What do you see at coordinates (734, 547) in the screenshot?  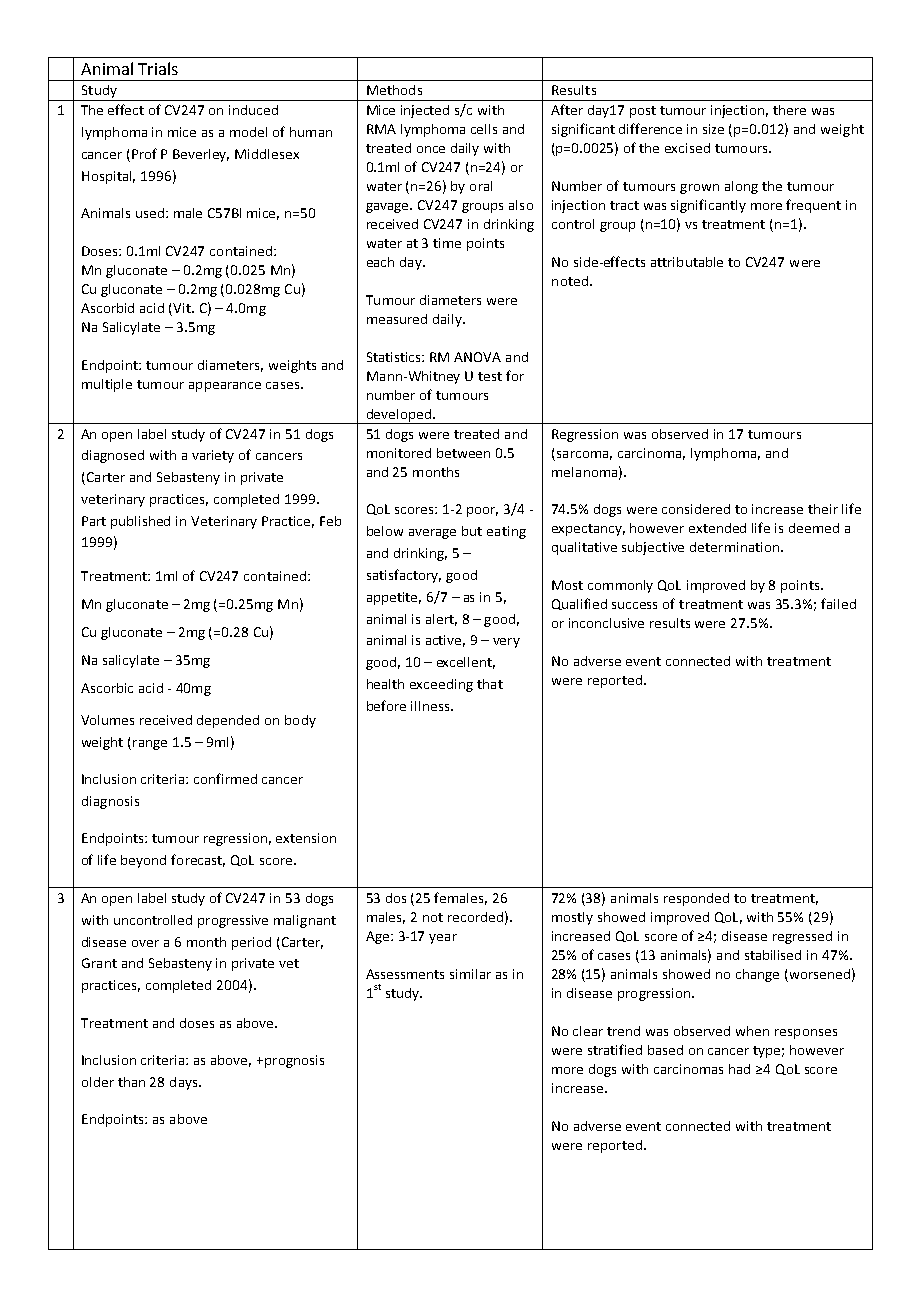 I see `determination` at bounding box center [734, 547].
